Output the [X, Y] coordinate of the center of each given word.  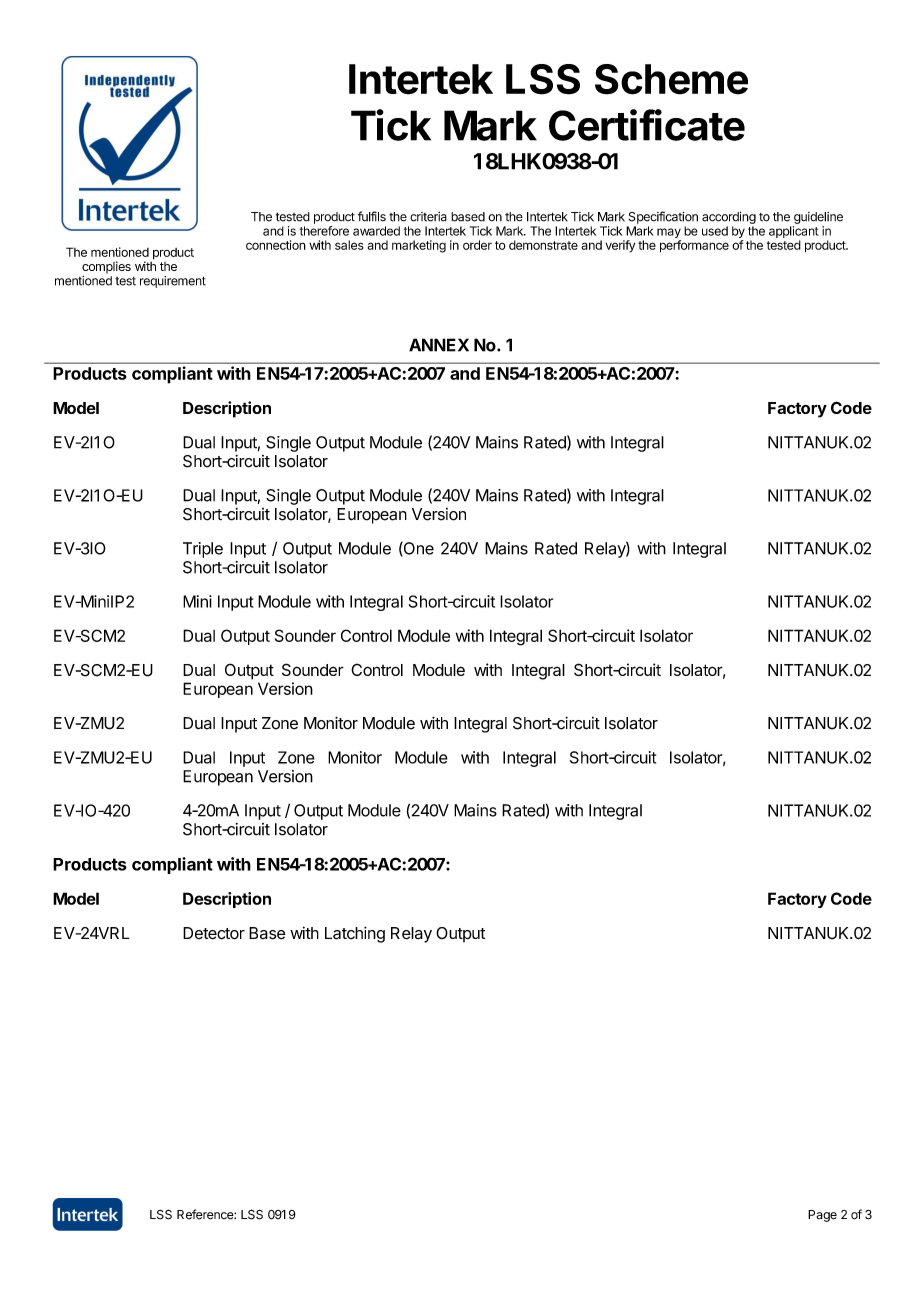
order [477, 245]
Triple [203, 550]
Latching [355, 934]
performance [694, 246]
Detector [214, 933]
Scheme [671, 79]
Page [822, 1216]
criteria [428, 217]
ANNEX [439, 345]
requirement [173, 282]
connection [276, 245]
